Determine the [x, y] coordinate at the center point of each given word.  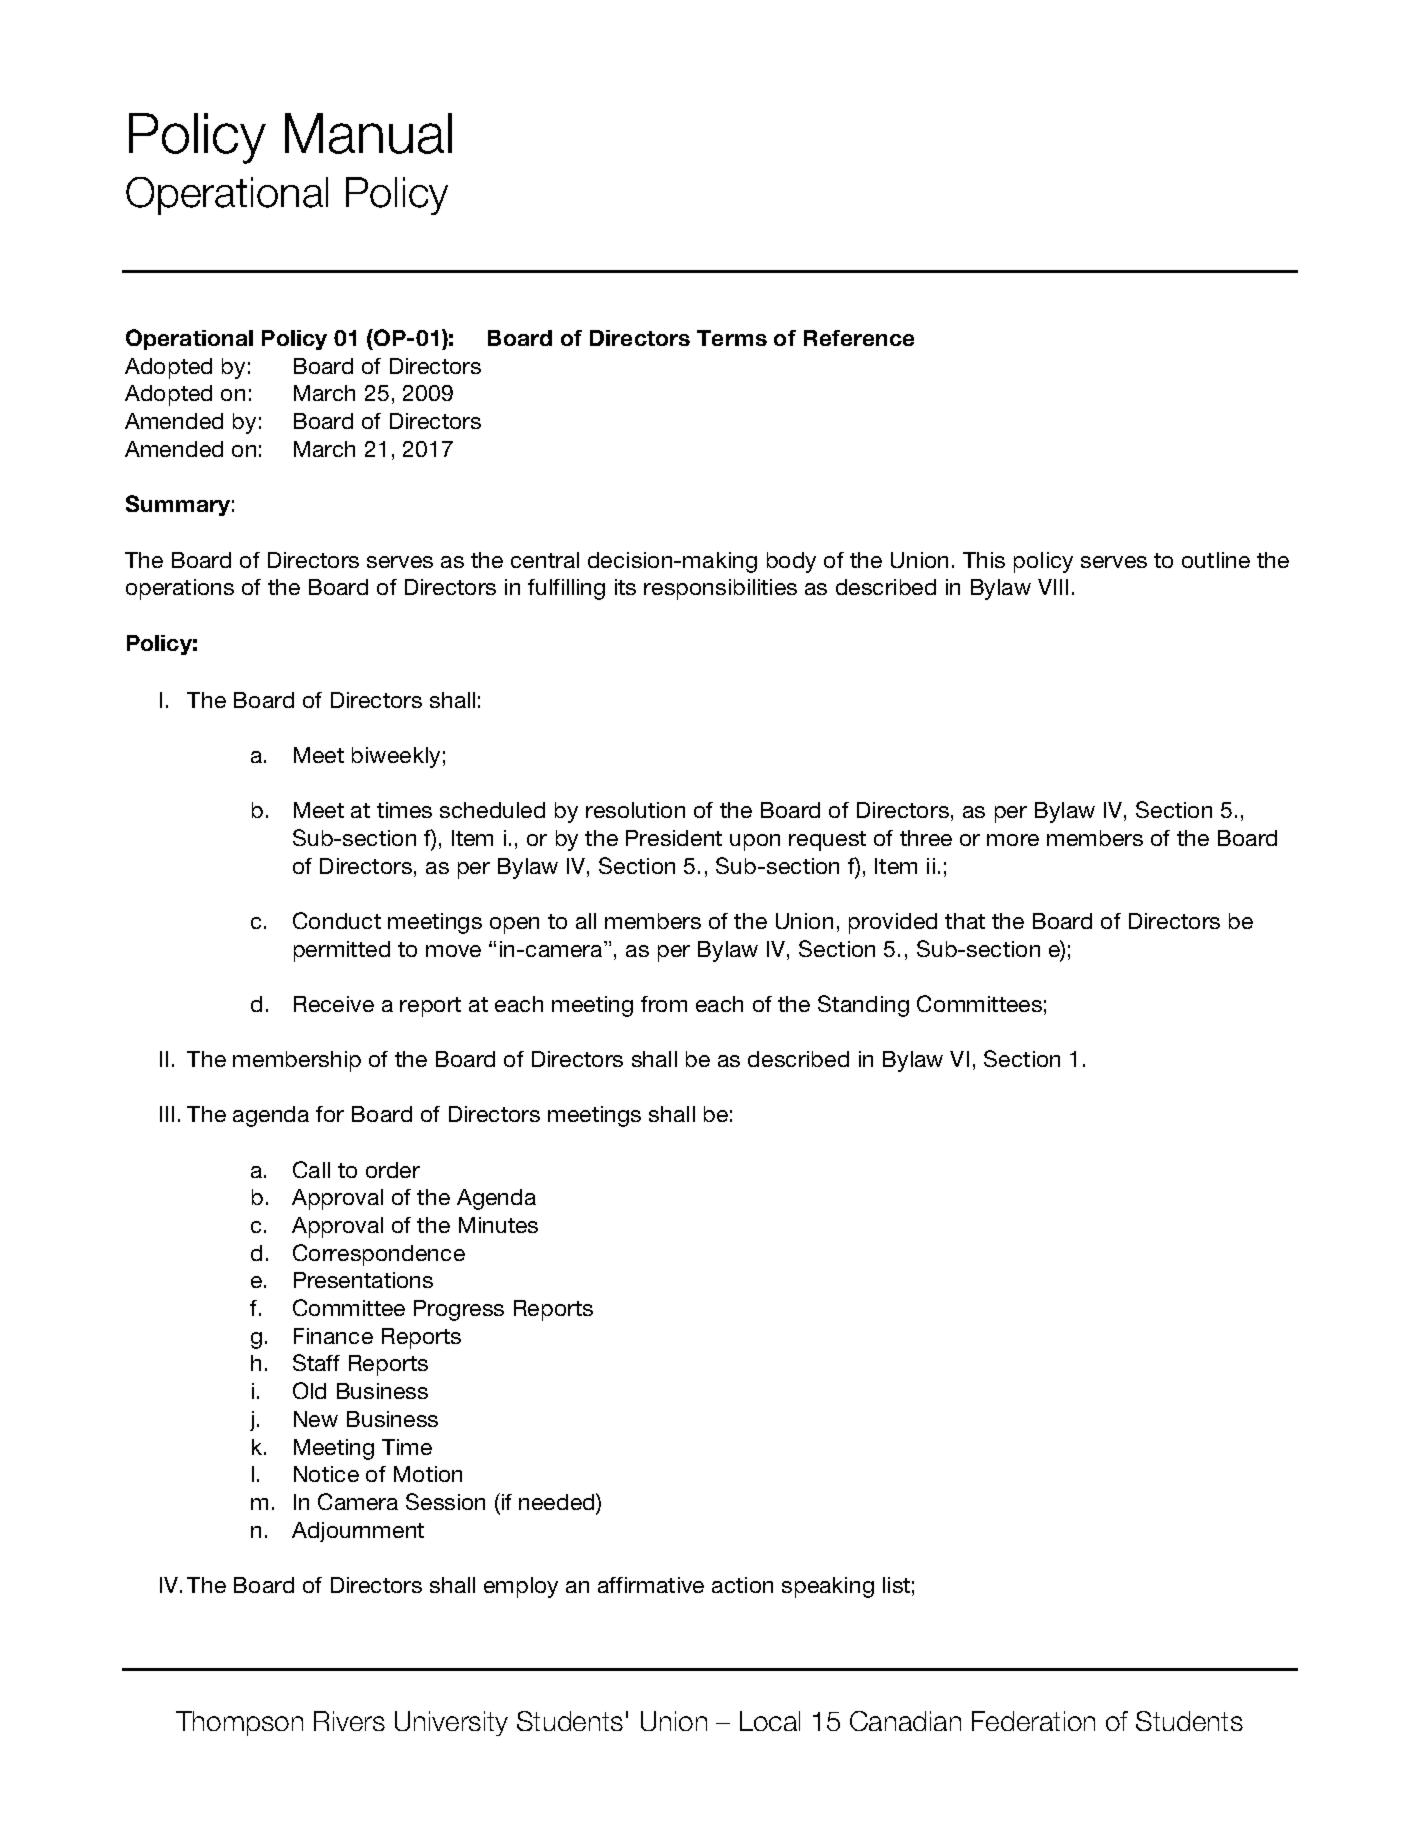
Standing [863, 1006]
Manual [368, 133]
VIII [1053, 587]
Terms [732, 338]
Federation [1033, 1721]
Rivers [349, 1721]
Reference [859, 338]
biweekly [396, 757]
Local [770, 1721]
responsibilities [720, 589]
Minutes [498, 1225]
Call [311, 1169]
